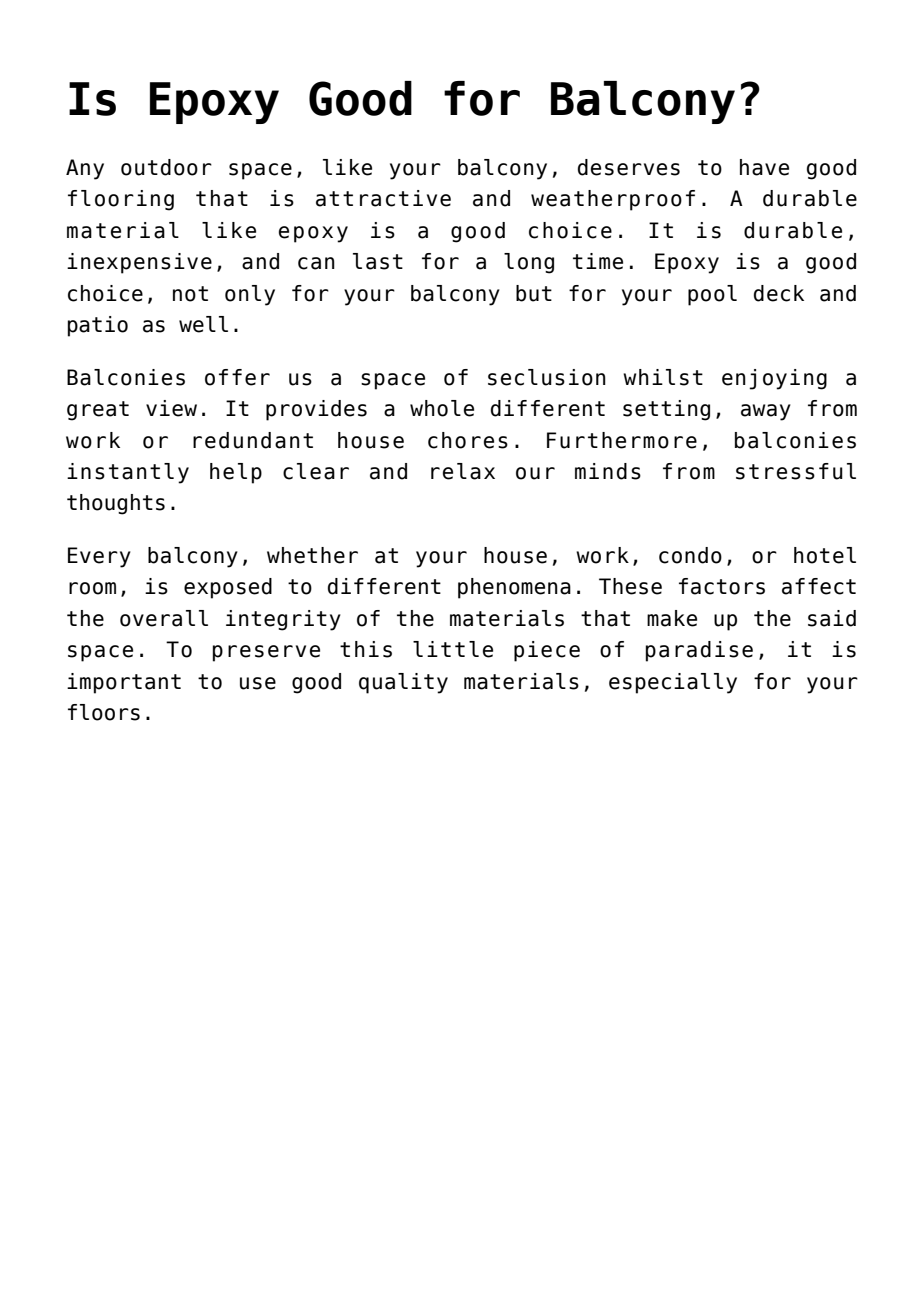 This page has height=1308, width=924. Describe the element at coordinates (403, 683) in the page. I see `quality` at that location.
